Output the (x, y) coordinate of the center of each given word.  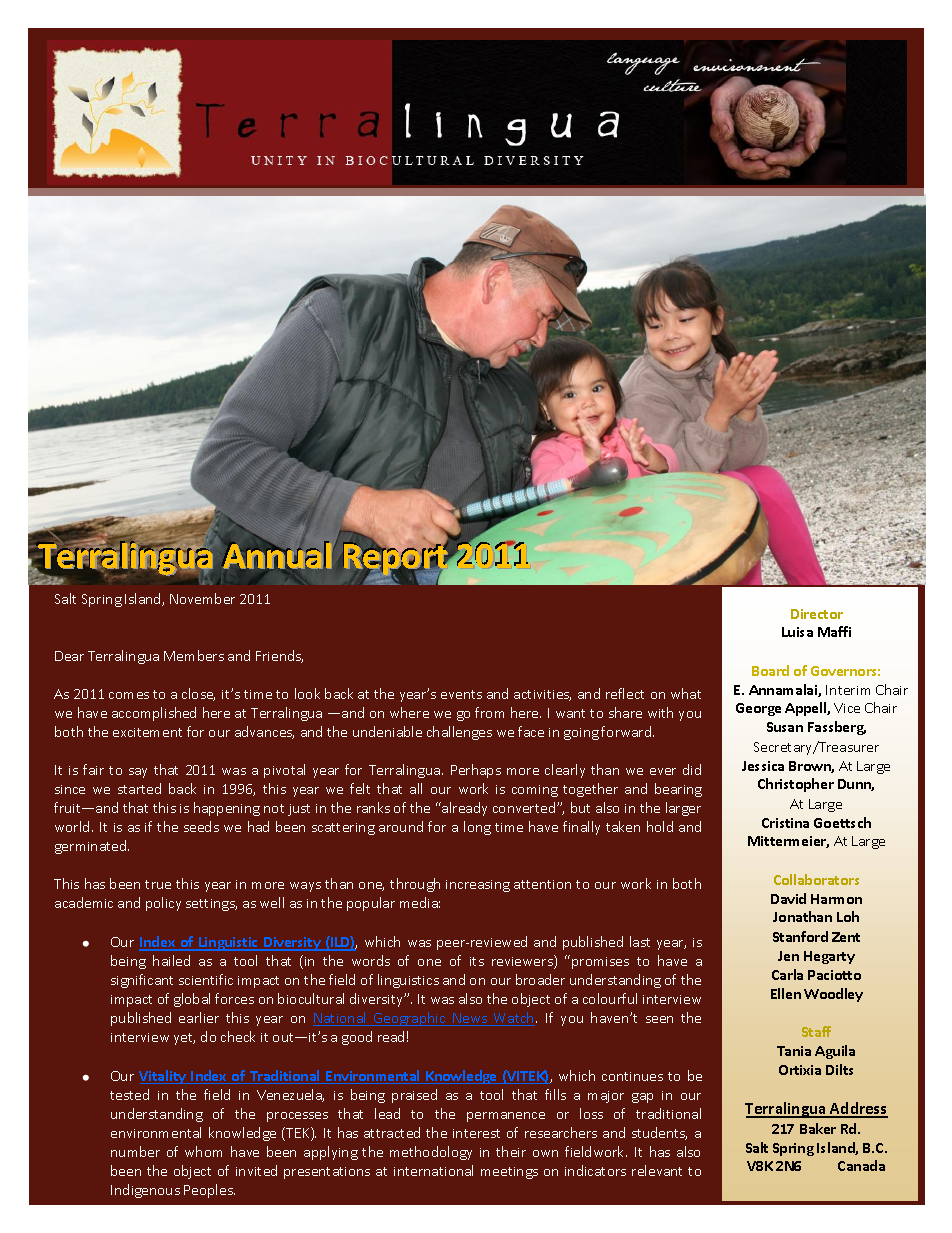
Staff (816, 1031)
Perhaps (476, 771)
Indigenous (145, 1191)
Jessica (763, 766)
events (461, 694)
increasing (478, 886)
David (788, 898)
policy (163, 904)
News (470, 1019)
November (202, 598)
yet (184, 1039)
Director (817, 614)
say (138, 773)
